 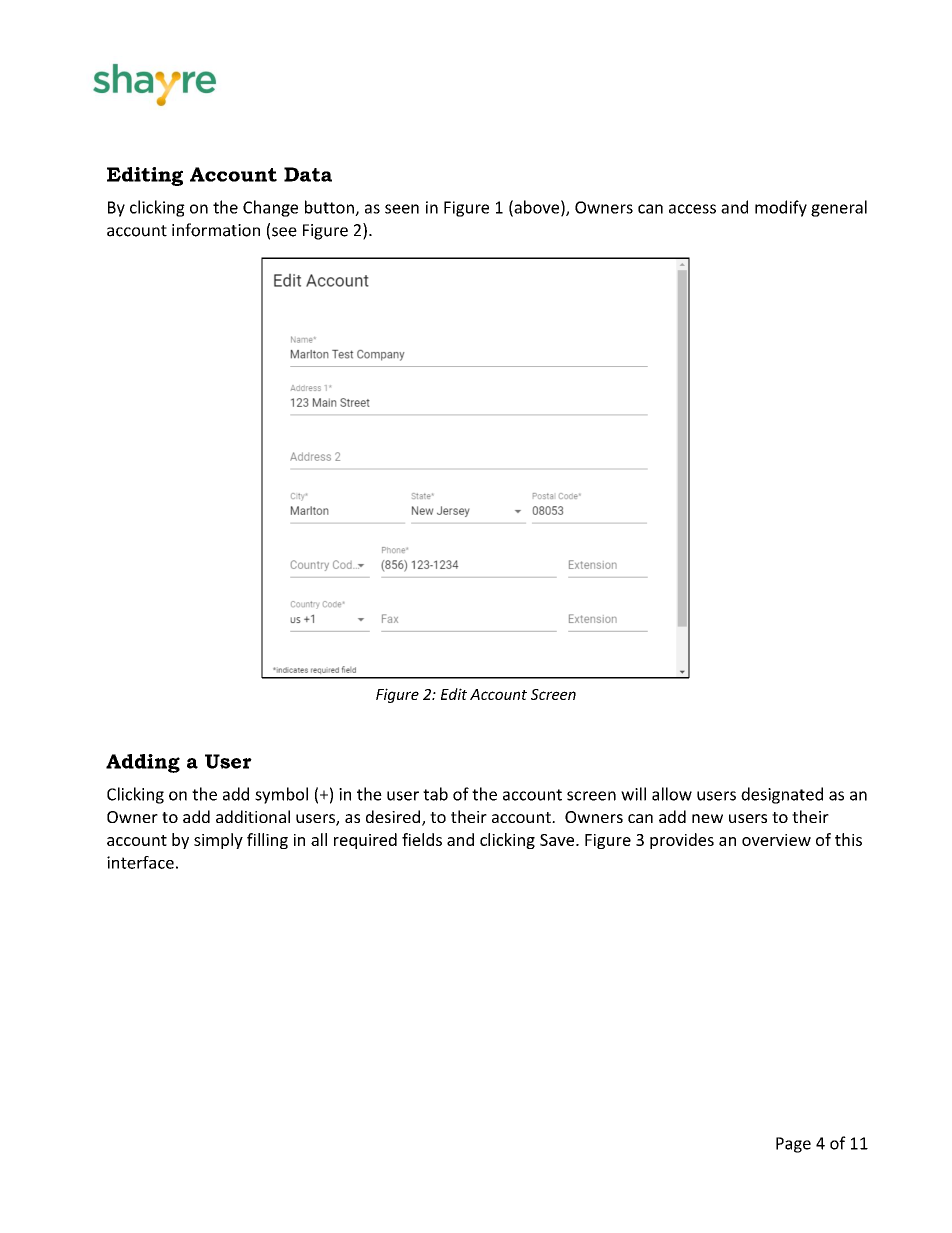 What do you see at coordinates (143, 763) in the screenshot?
I see `Adding` at bounding box center [143, 763].
